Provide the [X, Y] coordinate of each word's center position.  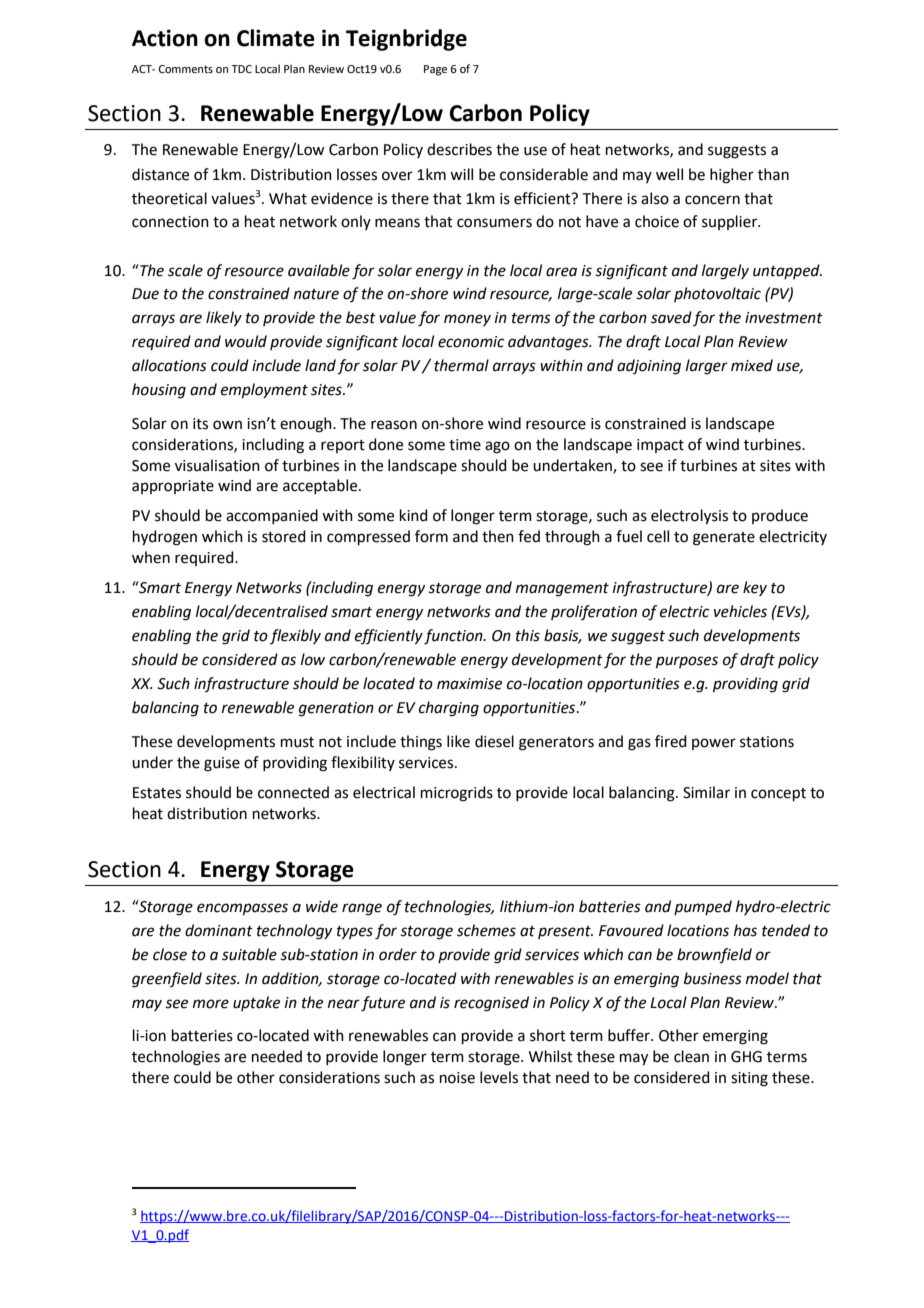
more [211, 1004]
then [498, 536]
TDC [241, 69]
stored [284, 536]
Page [435, 70]
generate [724, 539]
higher [732, 176]
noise [457, 1078]
